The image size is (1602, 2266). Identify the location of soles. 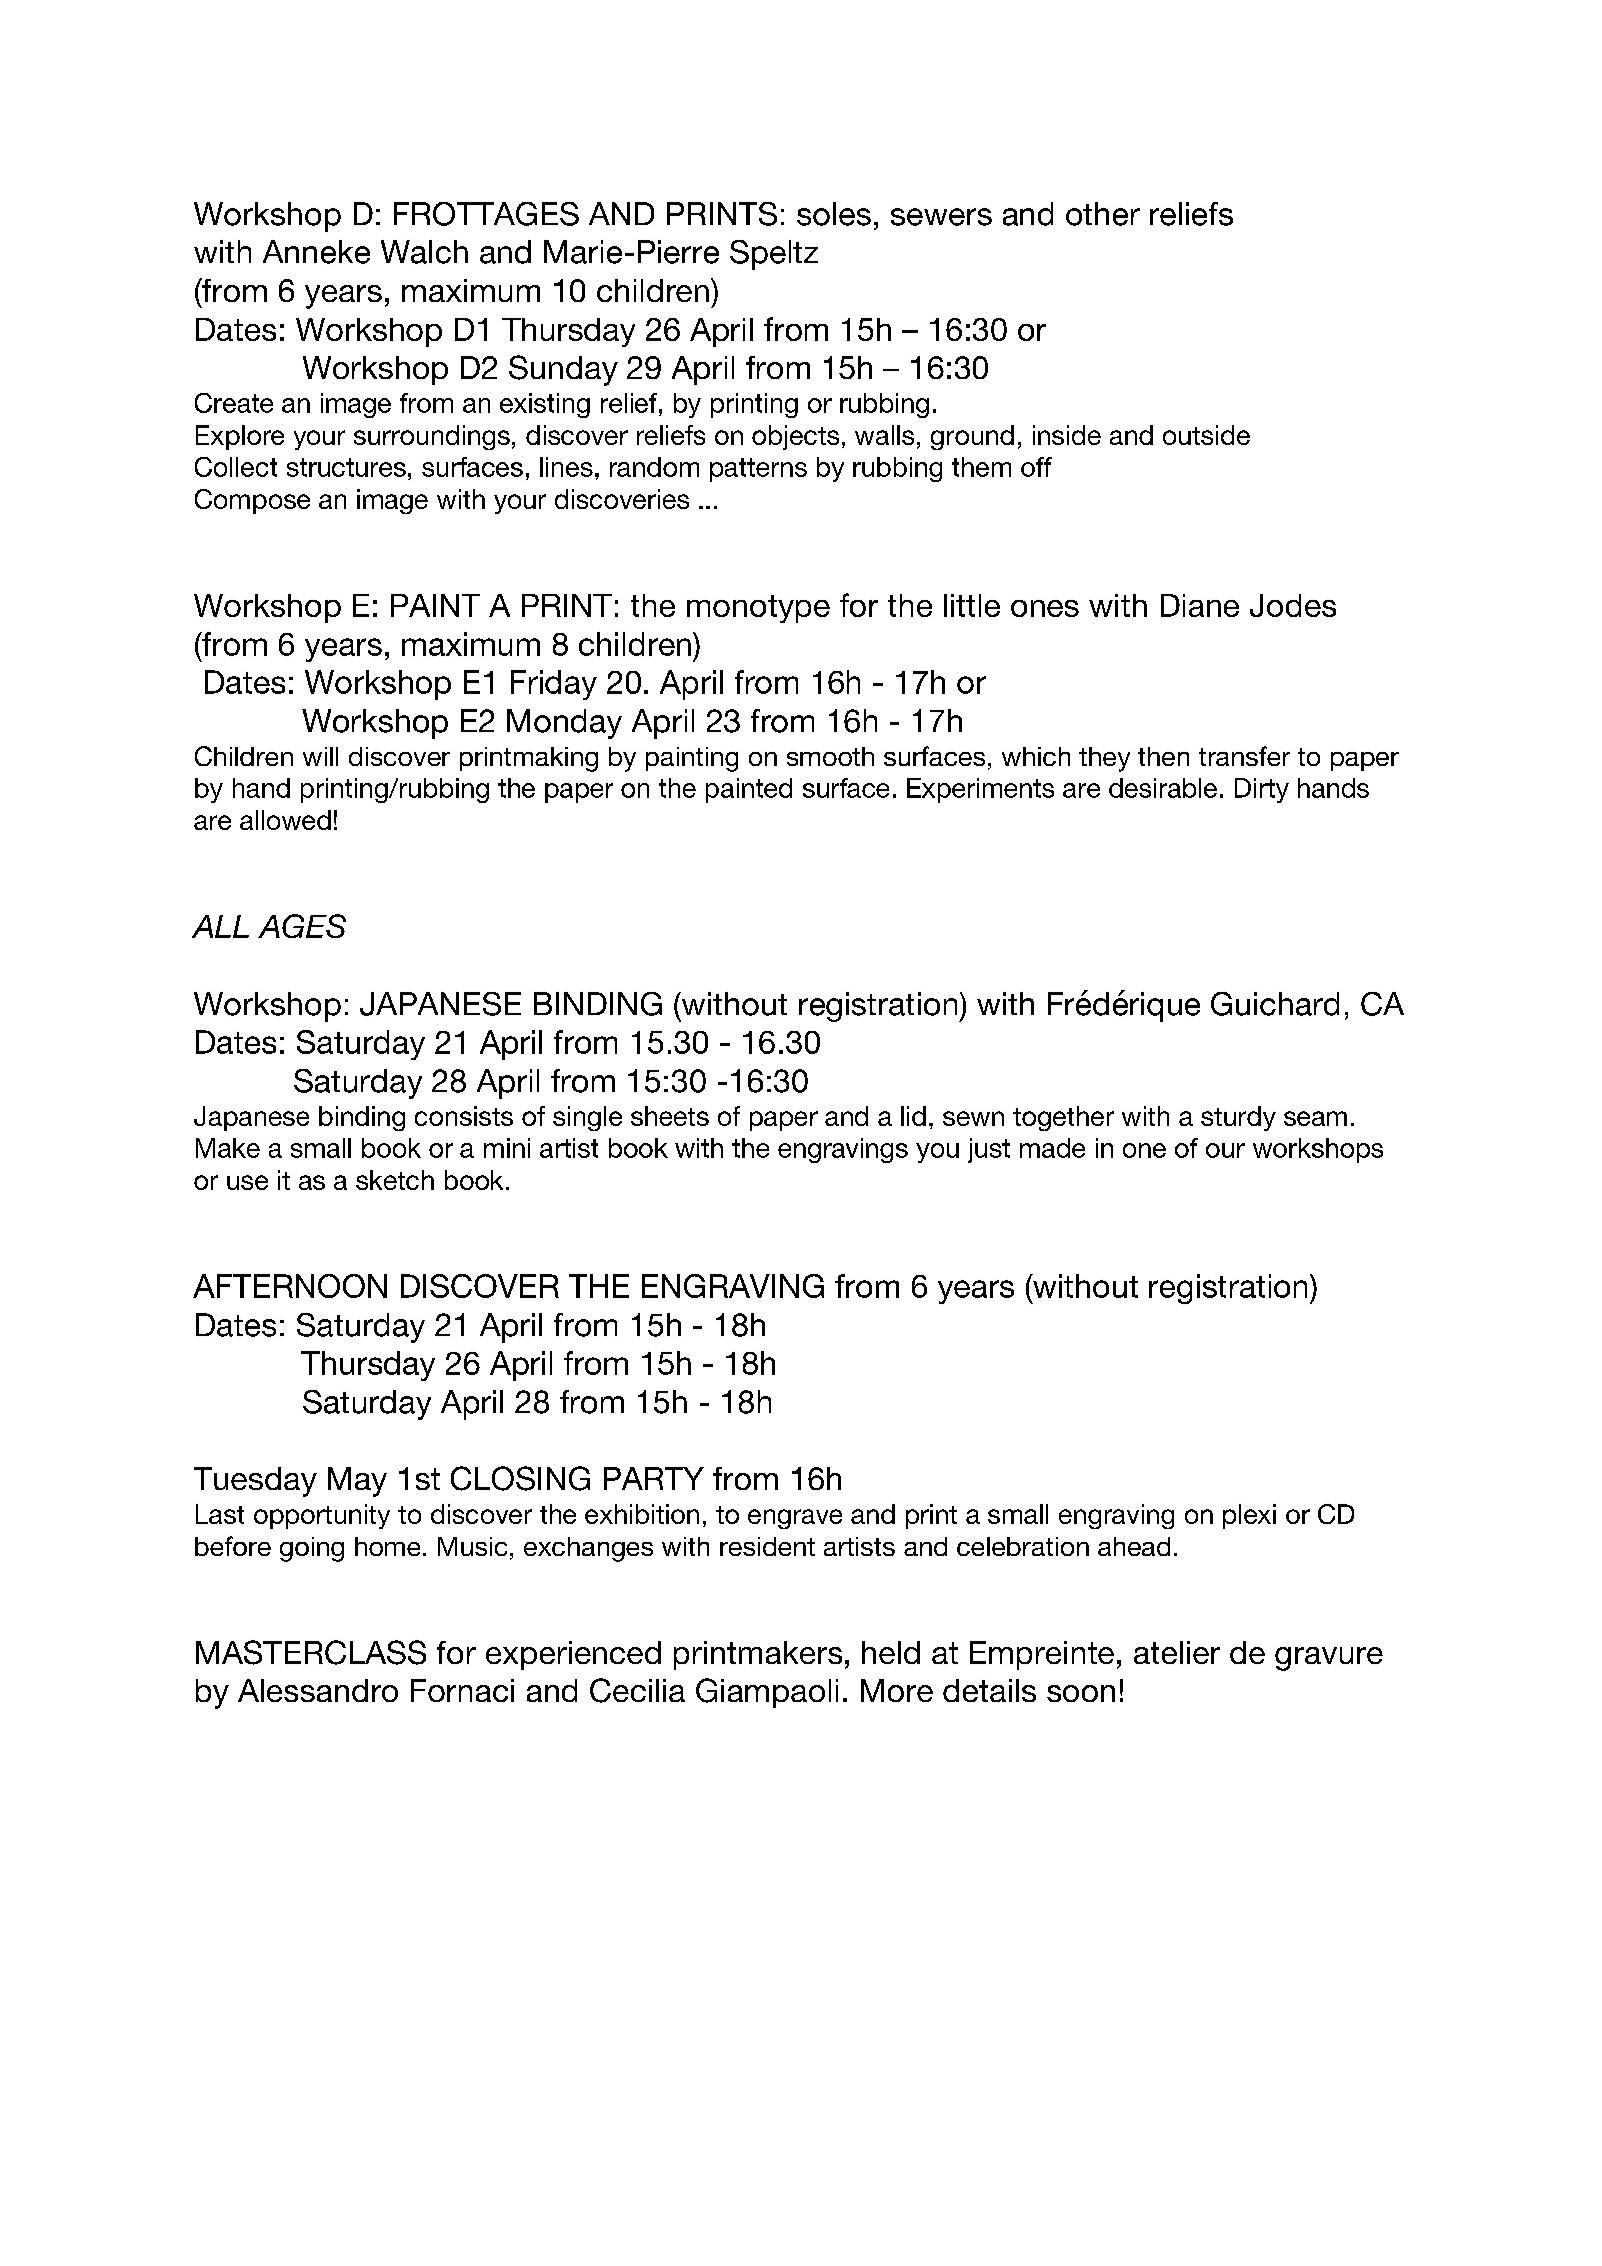
(834, 214).
